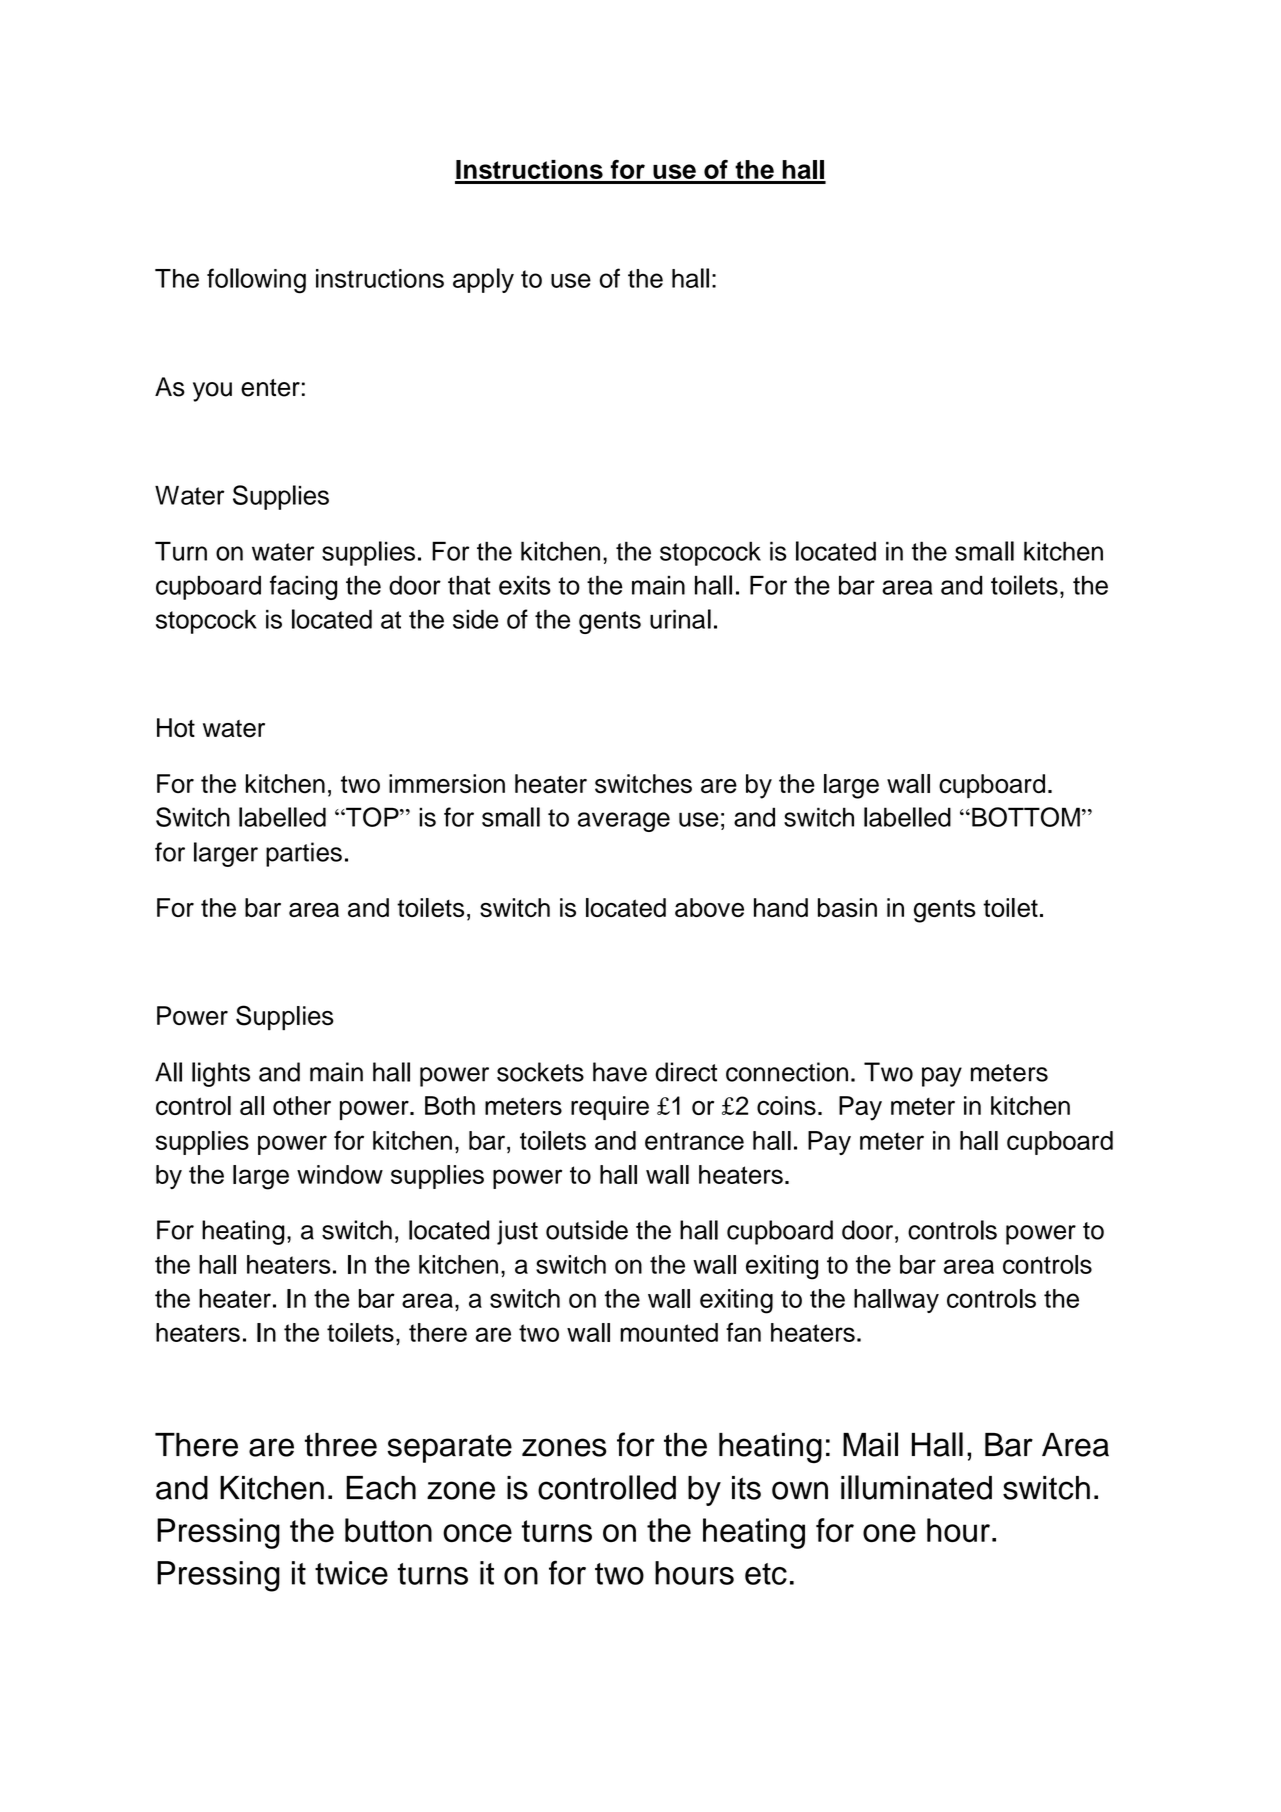 This screenshot has width=1281, height=1812. What do you see at coordinates (304, 854) in the screenshot?
I see `parties` at bounding box center [304, 854].
